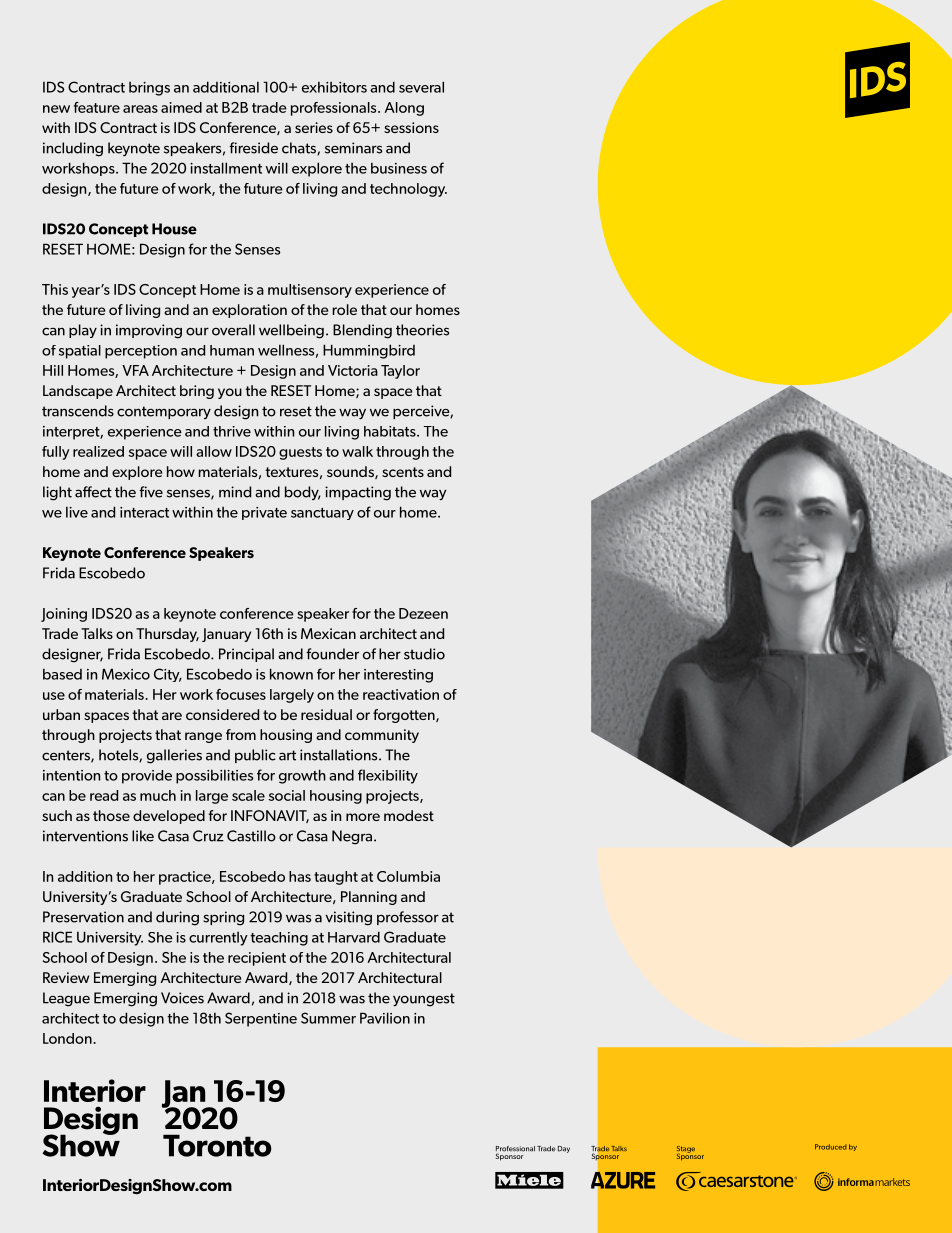  Describe the element at coordinates (411, 127) in the screenshot. I see `sessions` at that location.
